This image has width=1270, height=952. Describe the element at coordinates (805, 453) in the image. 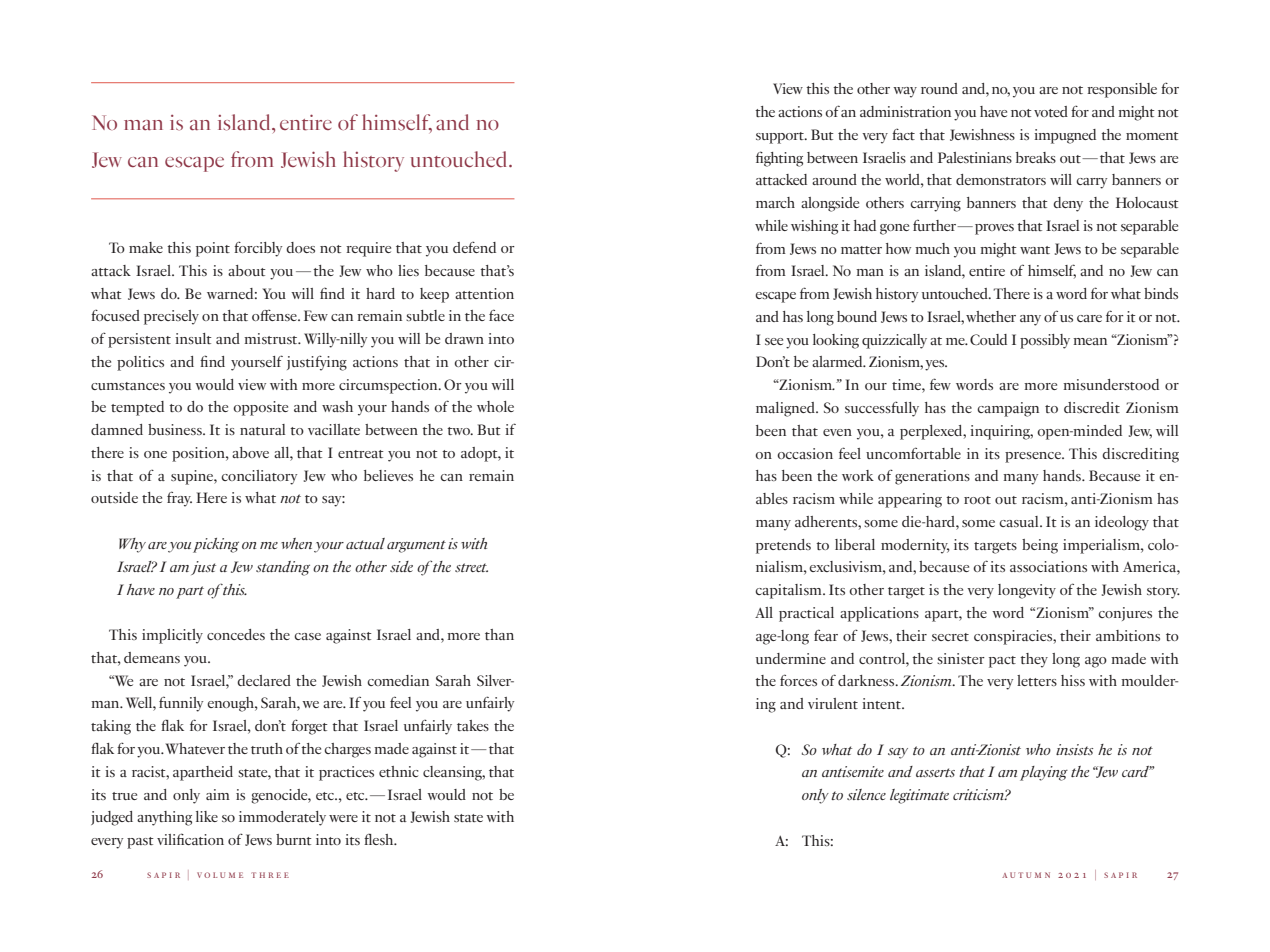

I see `occasion` at that location.
